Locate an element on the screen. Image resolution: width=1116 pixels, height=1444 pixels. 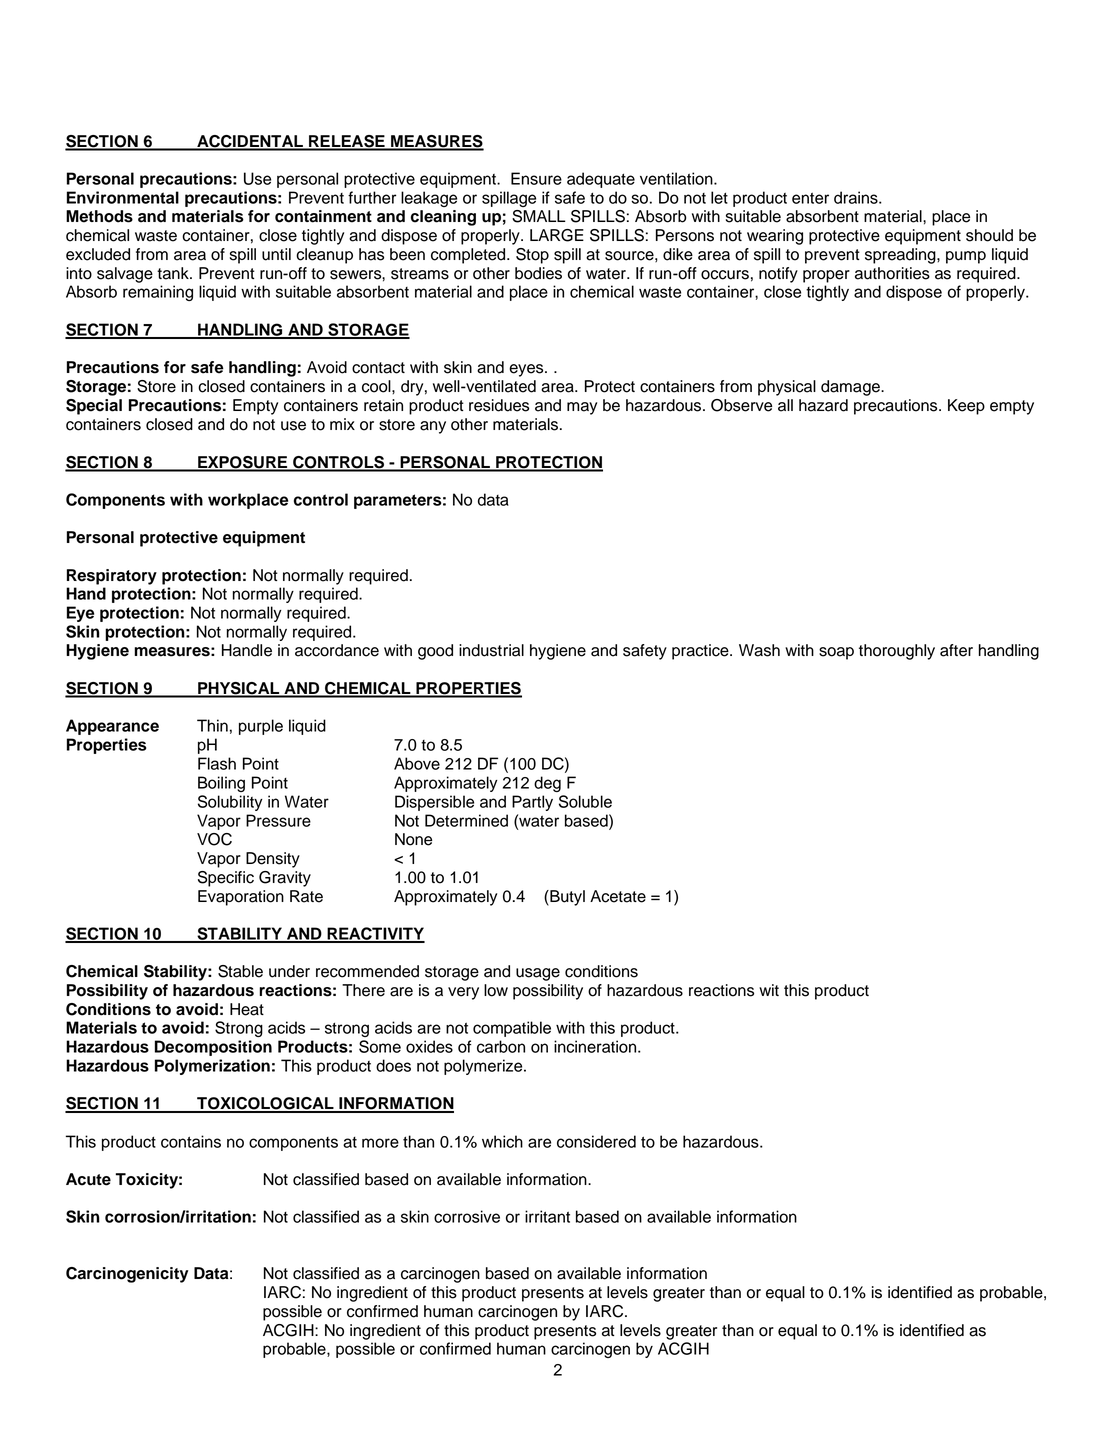
irritant is located at coordinates (547, 1216).
